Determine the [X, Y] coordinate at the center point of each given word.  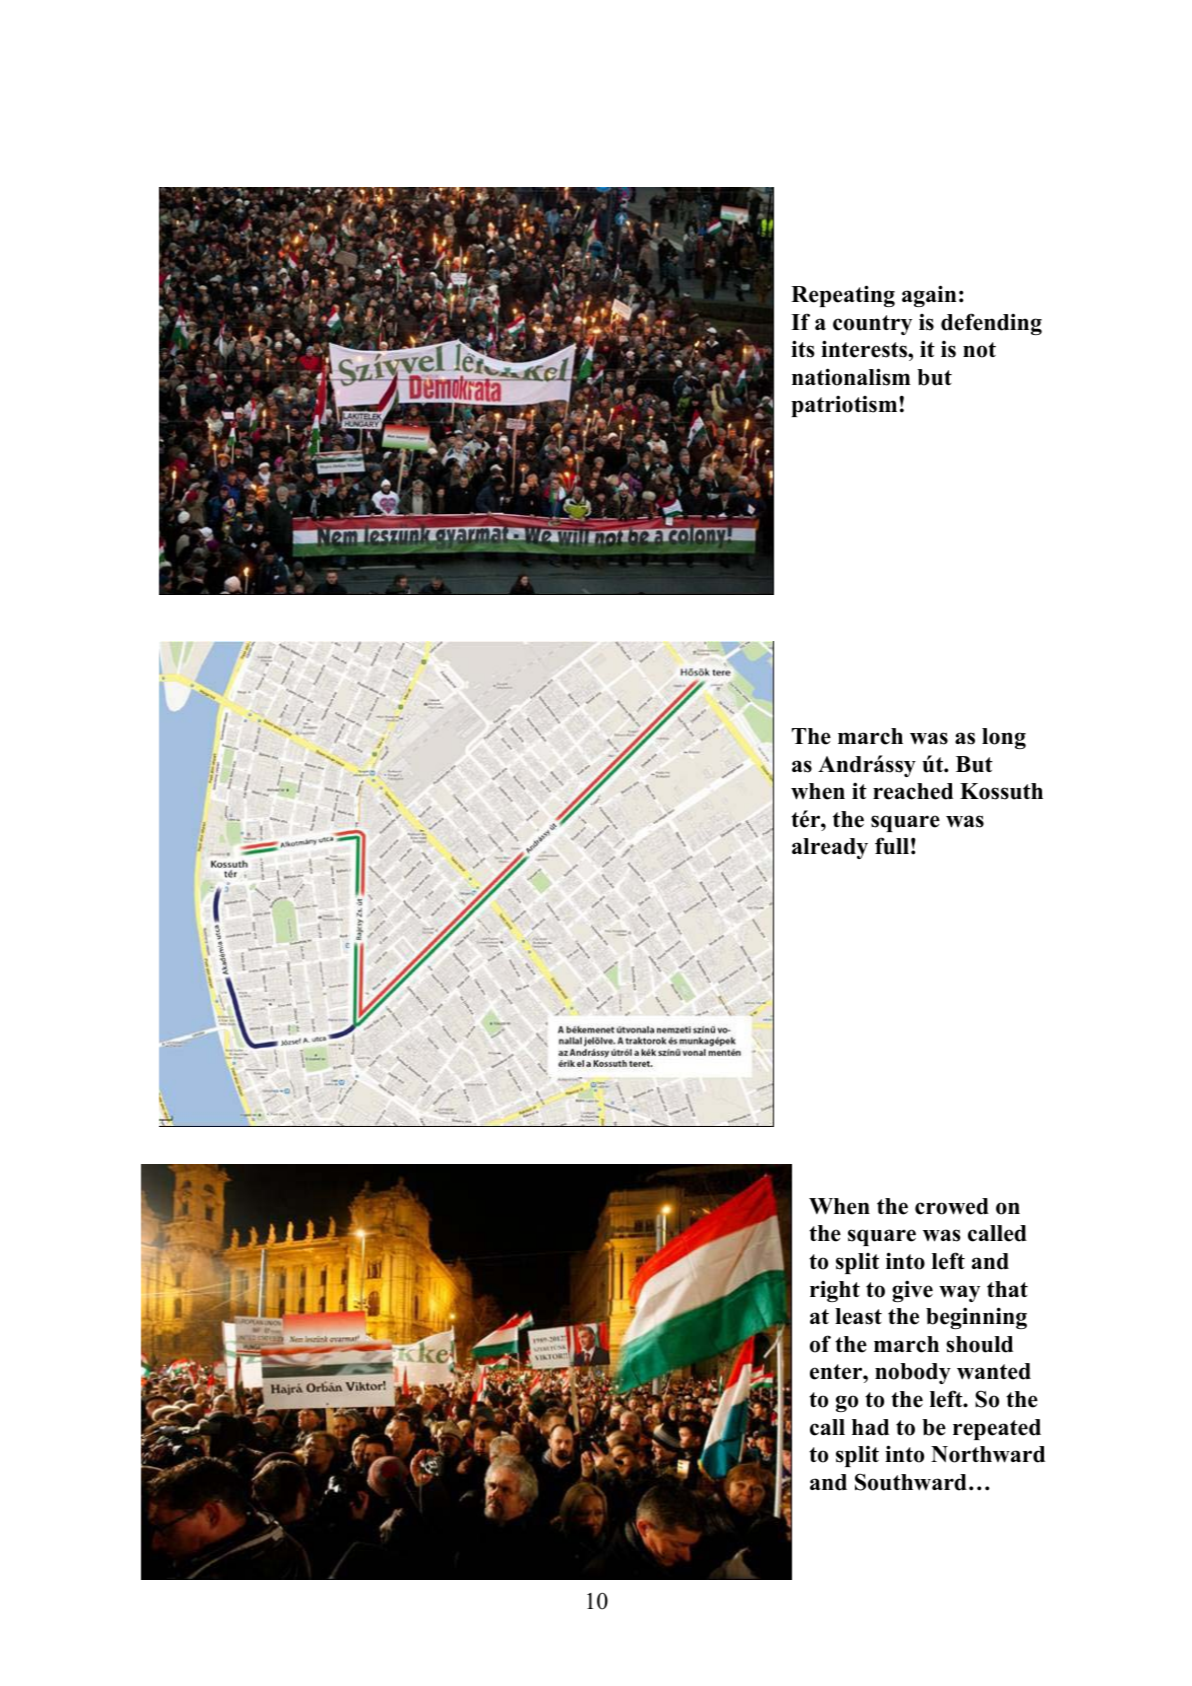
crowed [952, 1206]
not [979, 350]
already [830, 848]
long [1004, 738]
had [870, 1427]
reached [913, 791]
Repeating [843, 296]
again [929, 296]
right [835, 1291]
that [1007, 1289]
